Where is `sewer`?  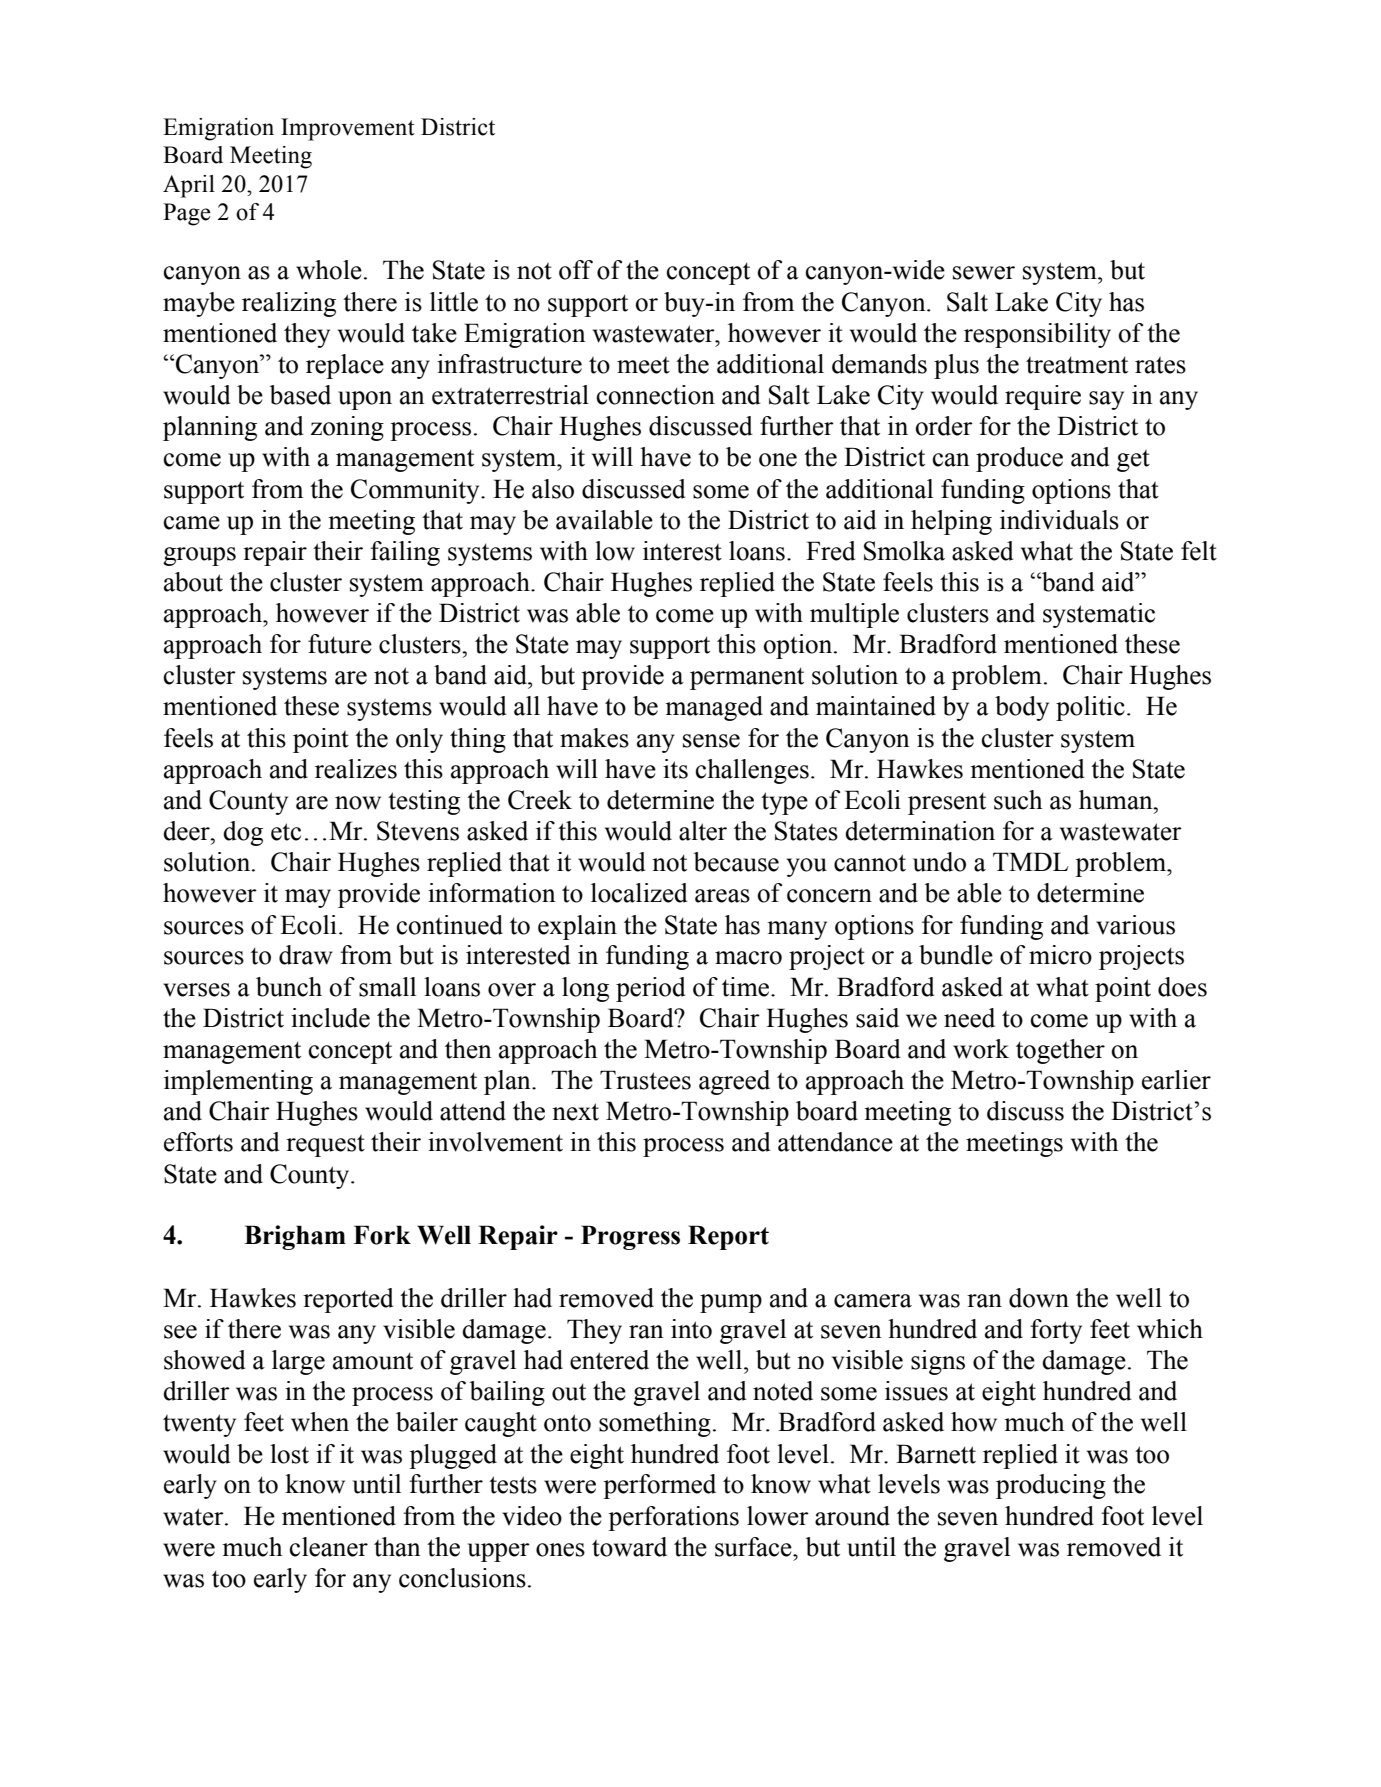 sewer is located at coordinates (984, 273).
